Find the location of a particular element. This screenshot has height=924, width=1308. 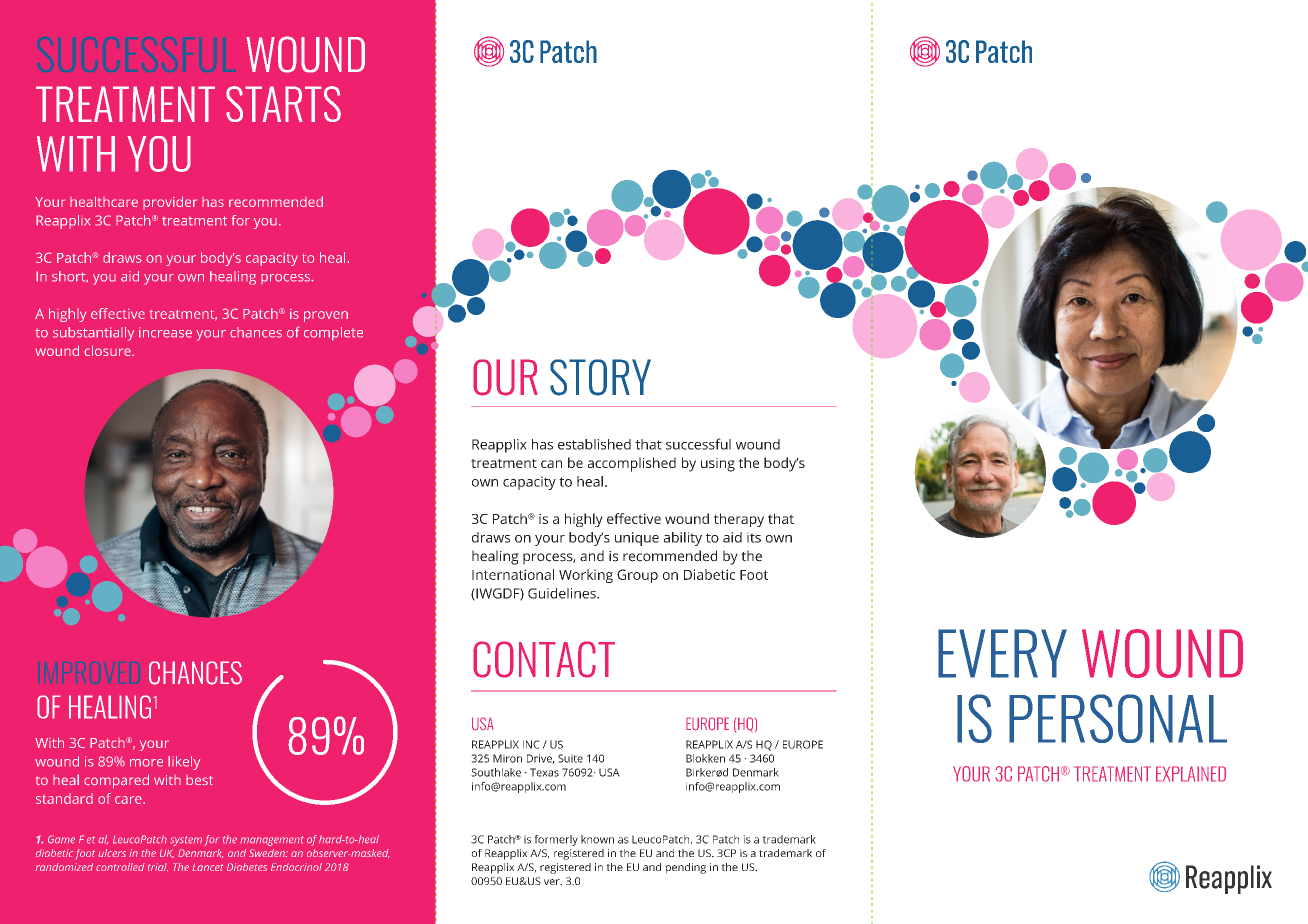

STORY is located at coordinates (600, 377).
